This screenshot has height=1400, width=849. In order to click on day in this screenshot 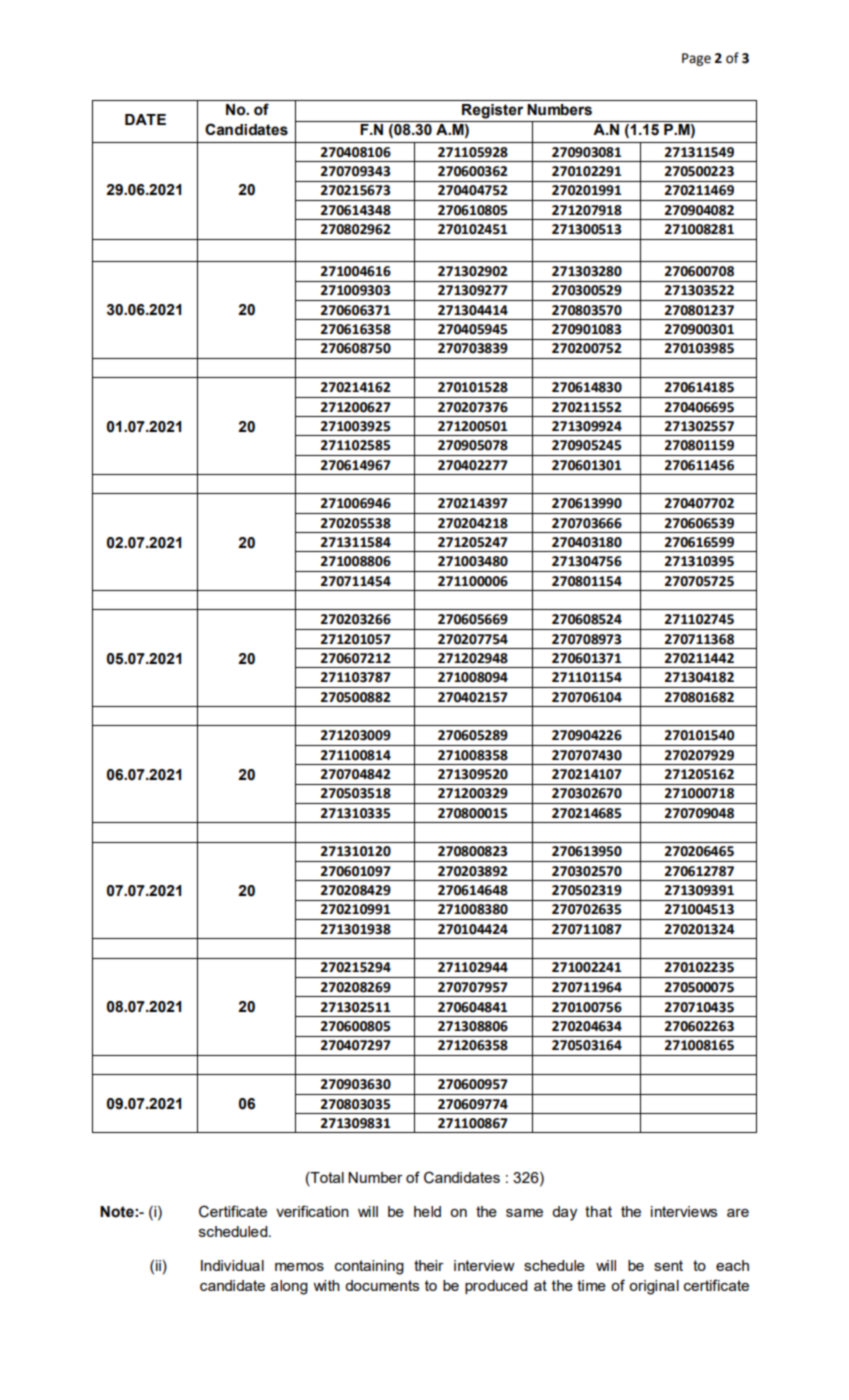, I will do `click(564, 1213)`.
